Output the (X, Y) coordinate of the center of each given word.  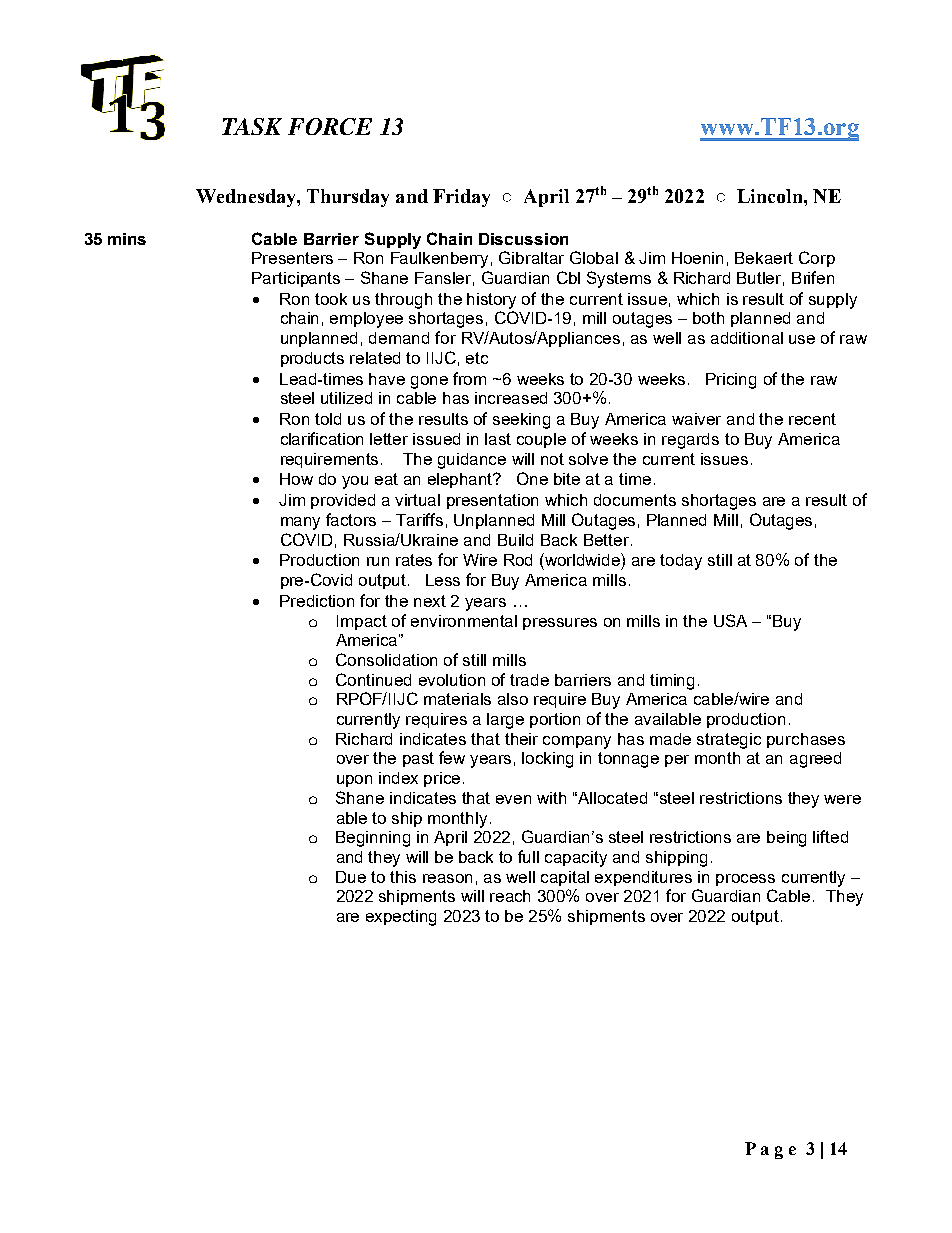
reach (510, 896)
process (745, 880)
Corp (817, 259)
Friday (461, 198)
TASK (252, 126)
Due (351, 877)
